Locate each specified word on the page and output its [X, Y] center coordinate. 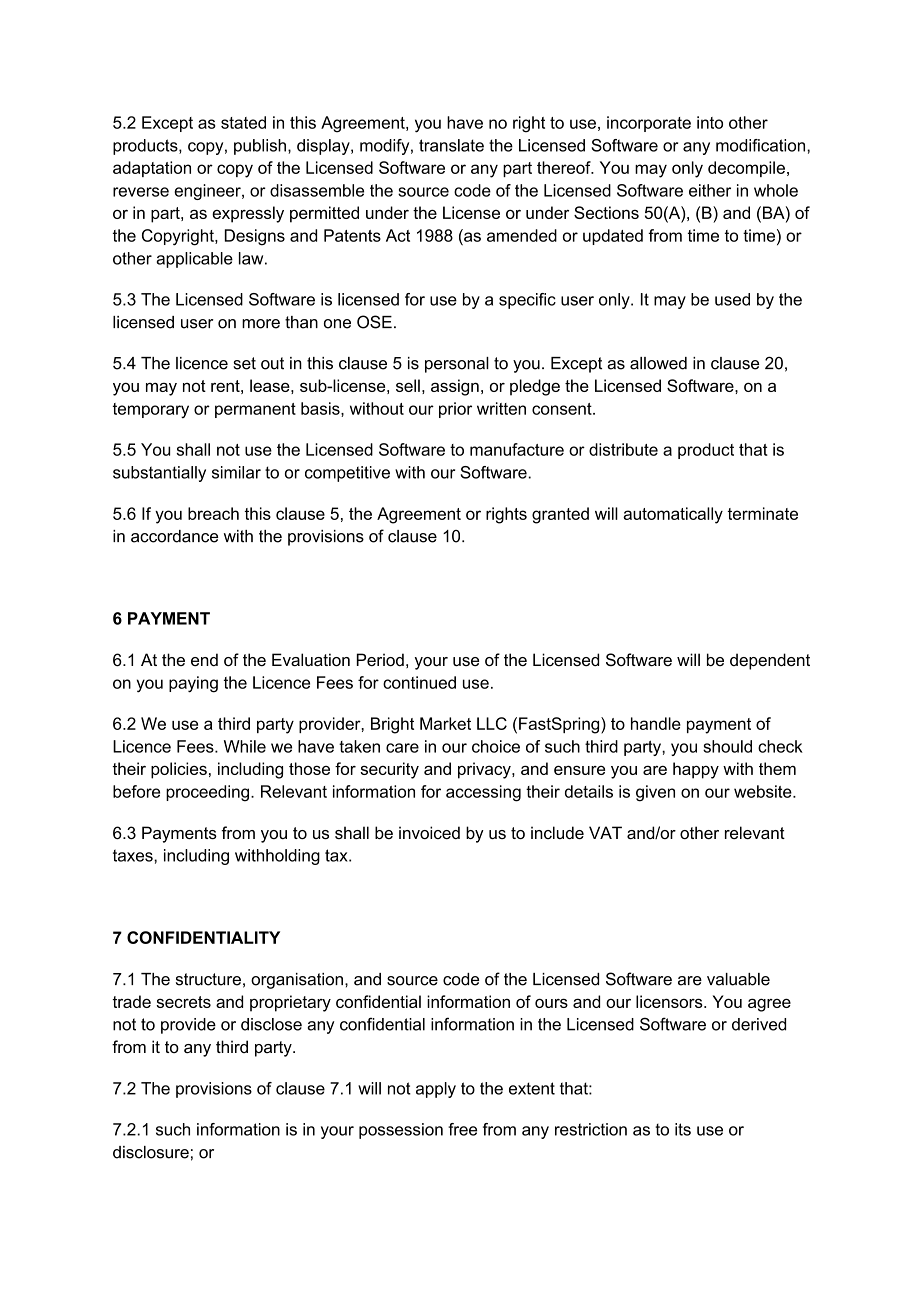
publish [260, 147]
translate [451, 145]
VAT [605, 832]
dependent [770, 661]
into [710, 122]
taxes [134, 855]
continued [419, 682]
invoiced [429, 832]
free [462, 1129]
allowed [658, 363]
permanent [255, 410]
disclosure [151, 1152]
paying [193, 684]
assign [455, 387]
